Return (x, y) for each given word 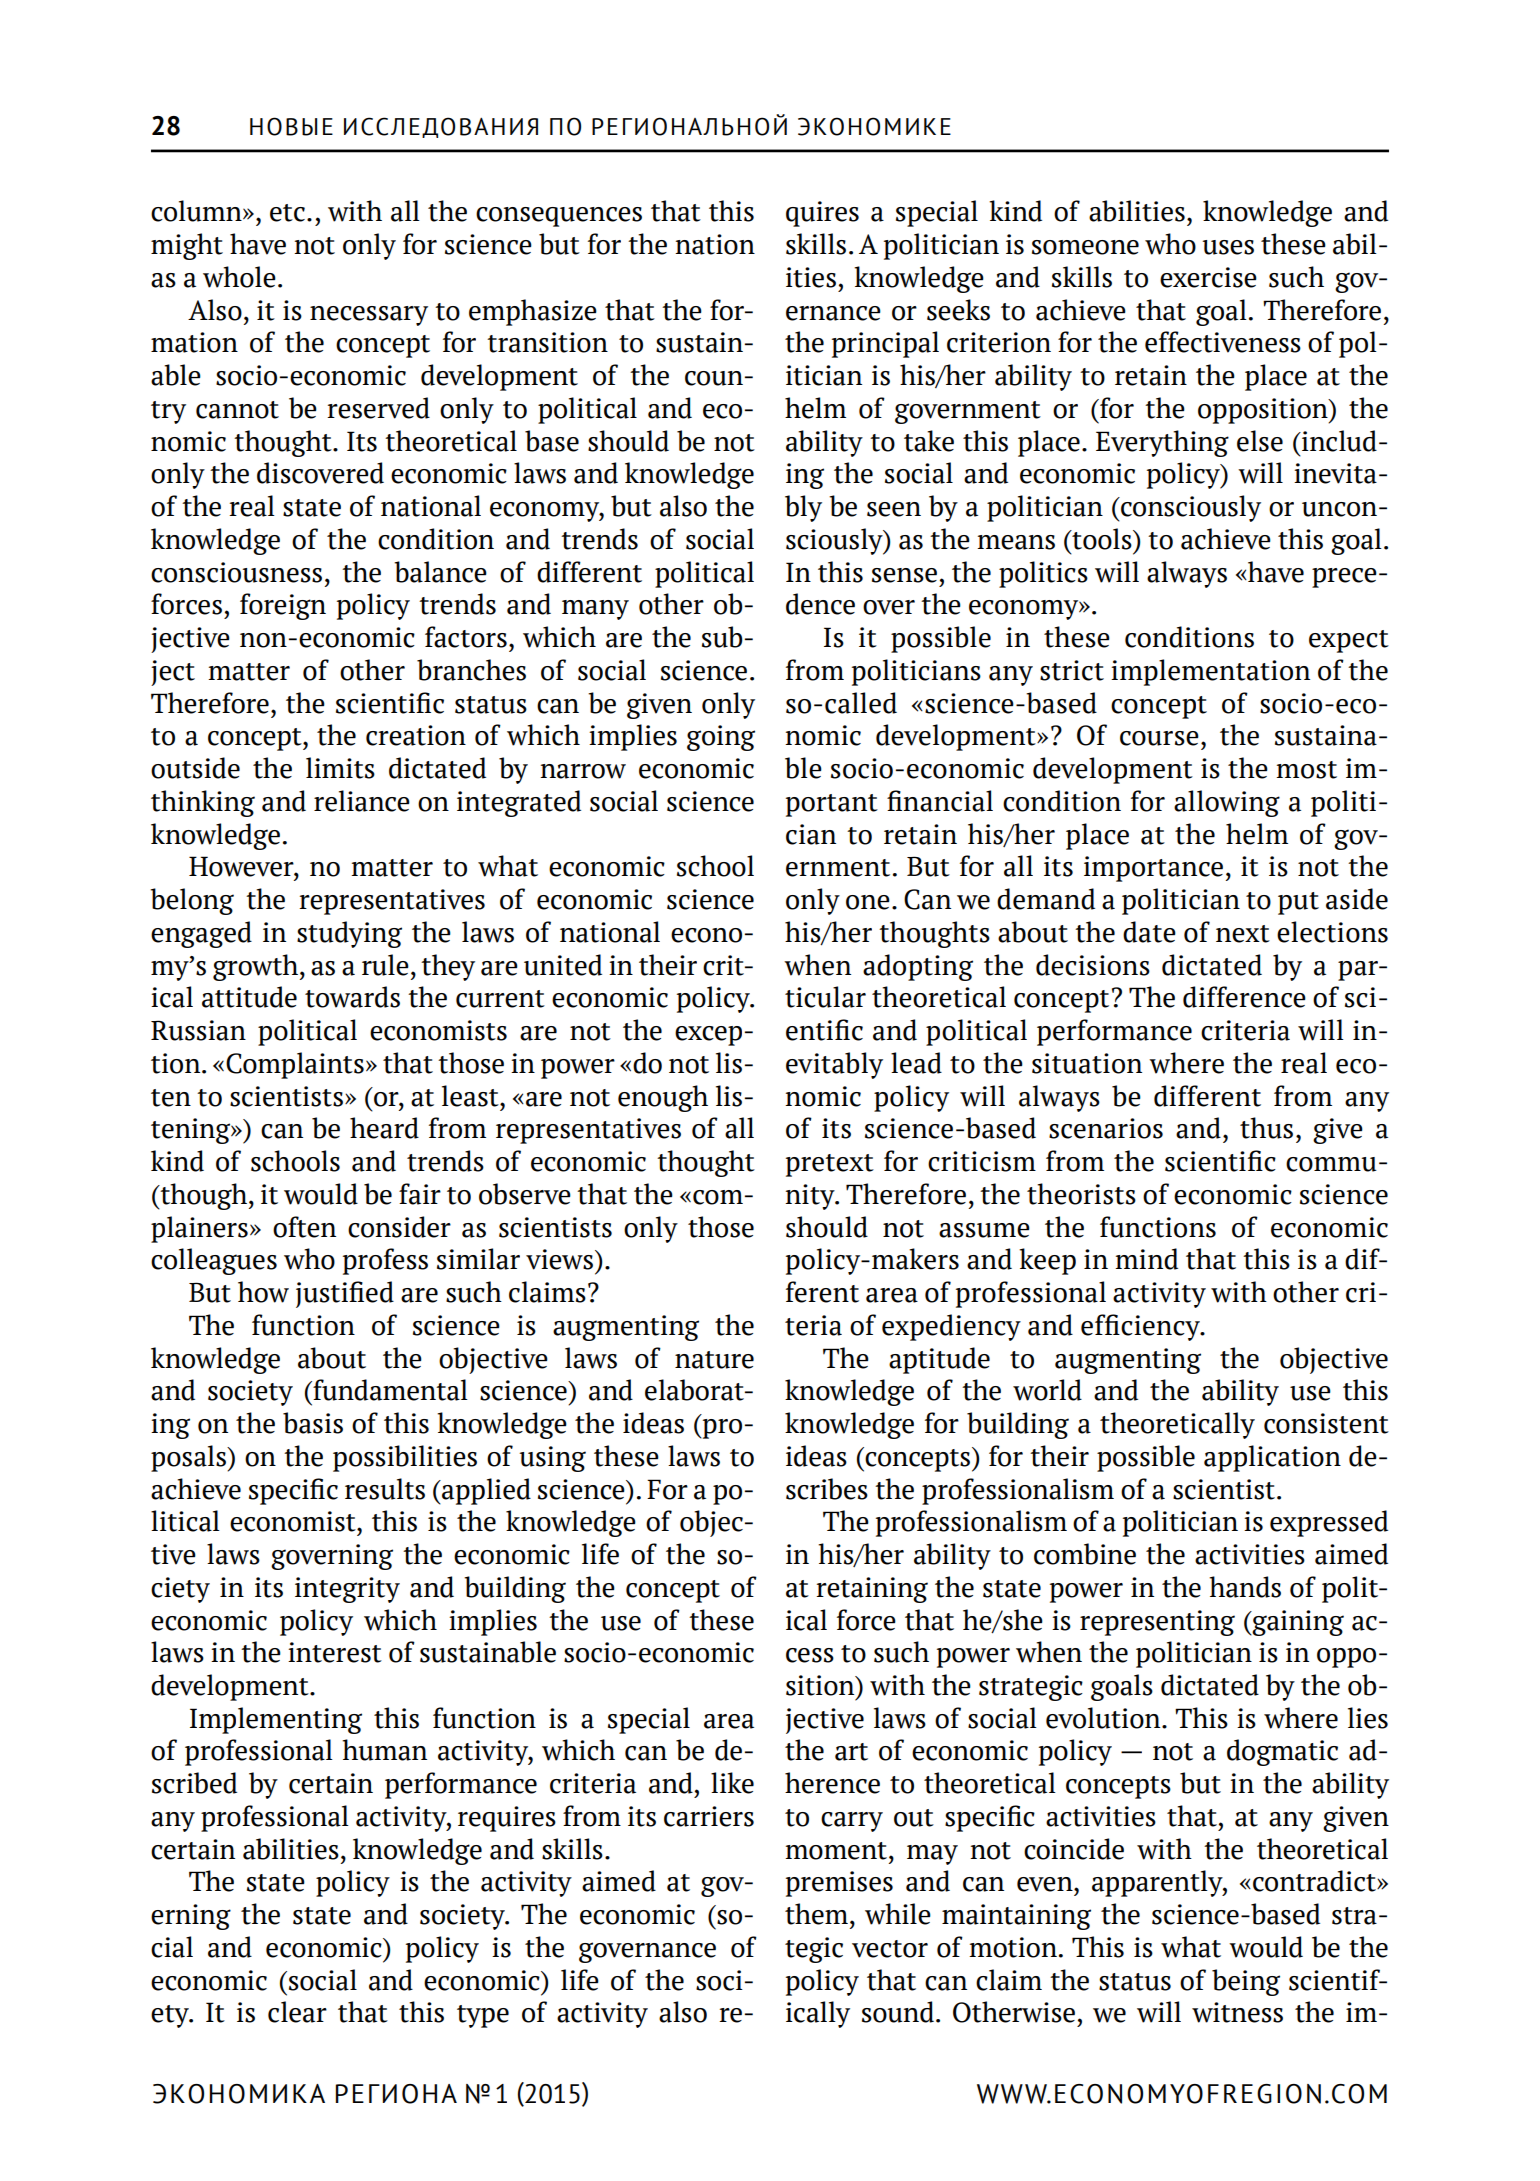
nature (714, 1360)
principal (885, 344)
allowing (1227, 803)
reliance (362, 801)
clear (297, 2012)
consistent (1326, 1423)
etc (287, 213)
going (721, 738)
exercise (1208, 277)
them (818, 1914)
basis (313, 1423)
